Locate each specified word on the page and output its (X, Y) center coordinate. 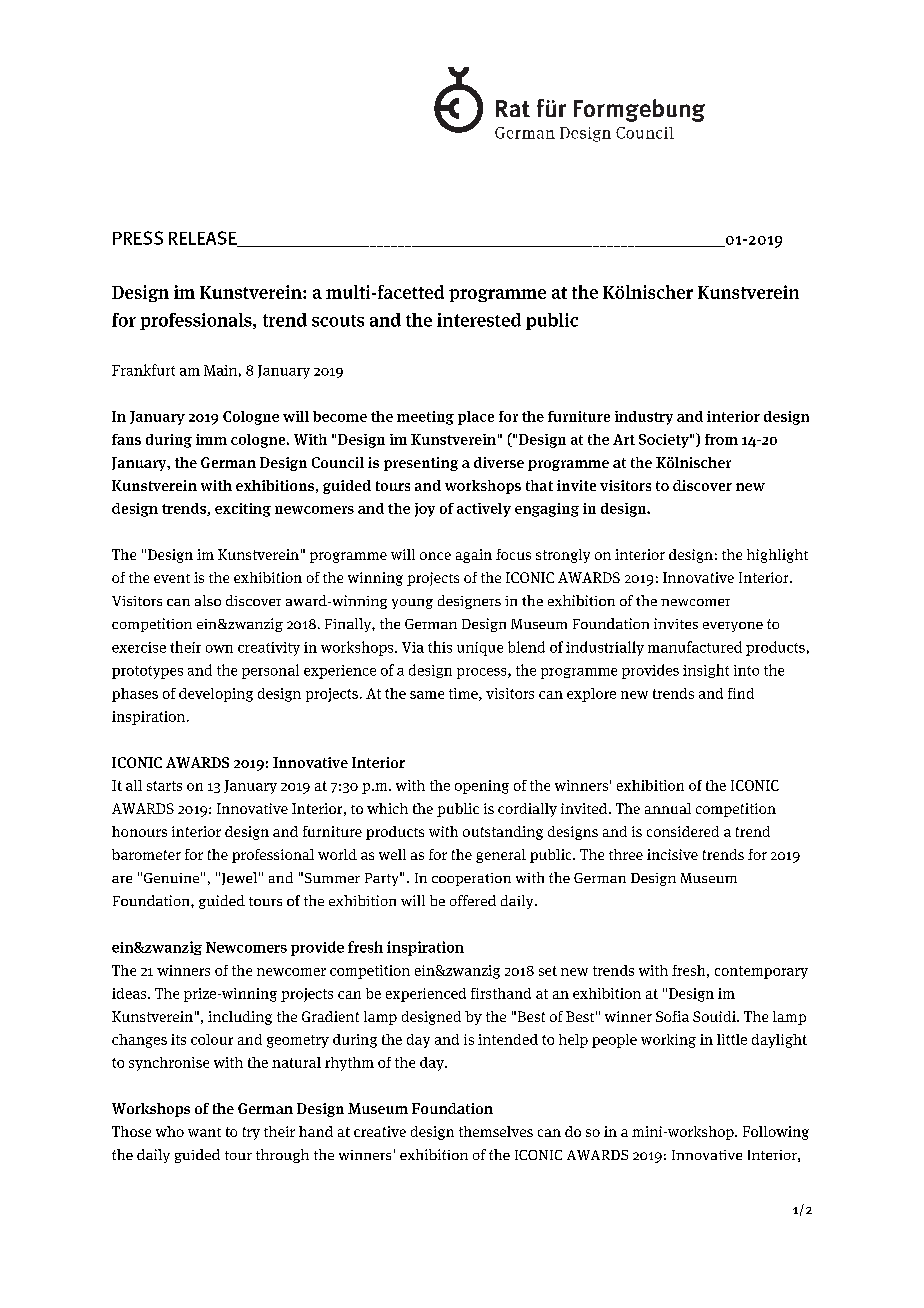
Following (776, 1133)
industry (644, 418)
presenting (421, 464)
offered (473, 900)
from (721, 439)
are (122, 879)
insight (706, 671)
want (204, 1132)
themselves (496, 1131)
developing (216, 695)
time (464, 694)
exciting (243, 510)
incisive (672, 854)
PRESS (138, 238)
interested (479, 320)
